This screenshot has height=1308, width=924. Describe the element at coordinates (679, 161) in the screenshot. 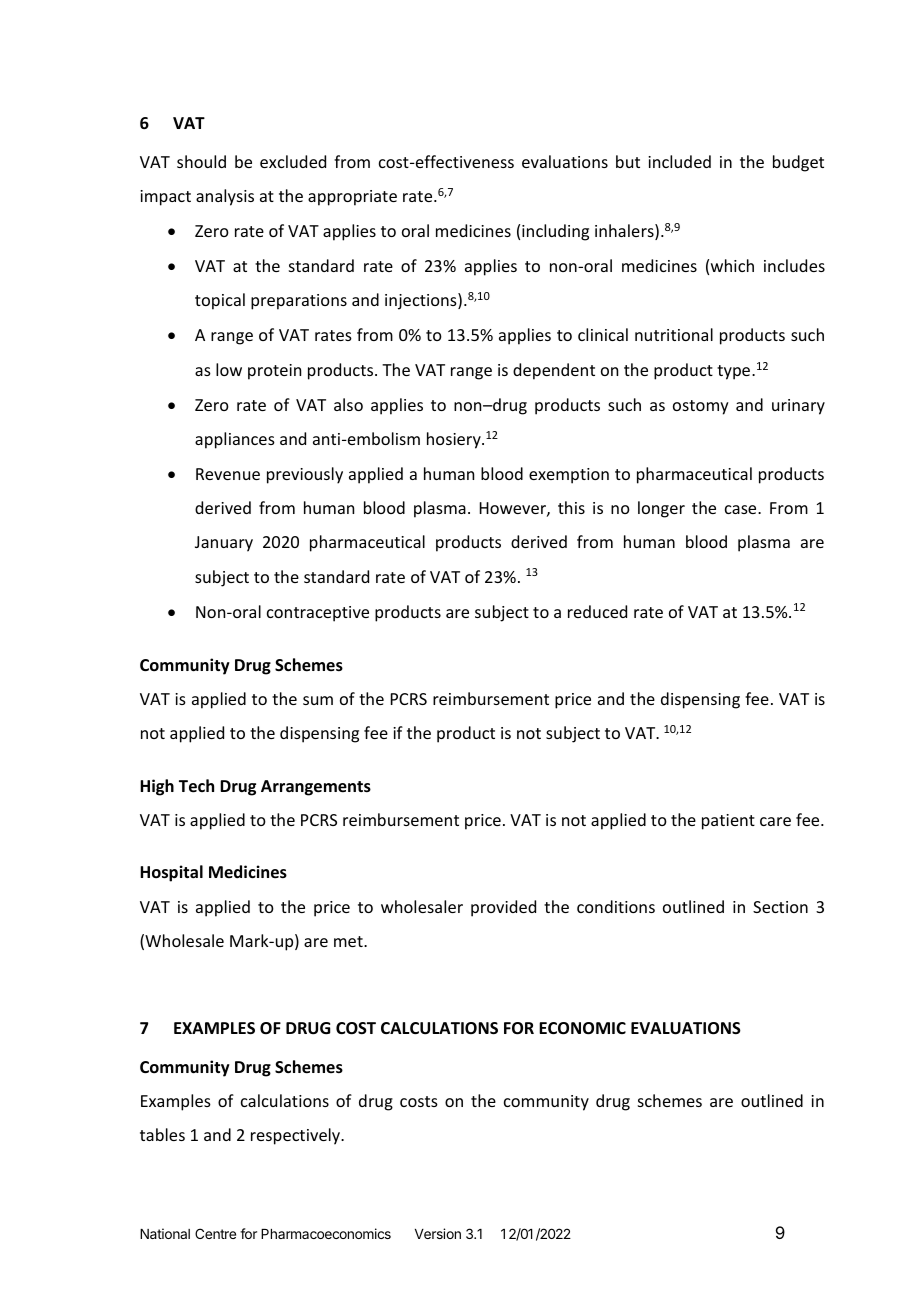

I see `included` at that location.
